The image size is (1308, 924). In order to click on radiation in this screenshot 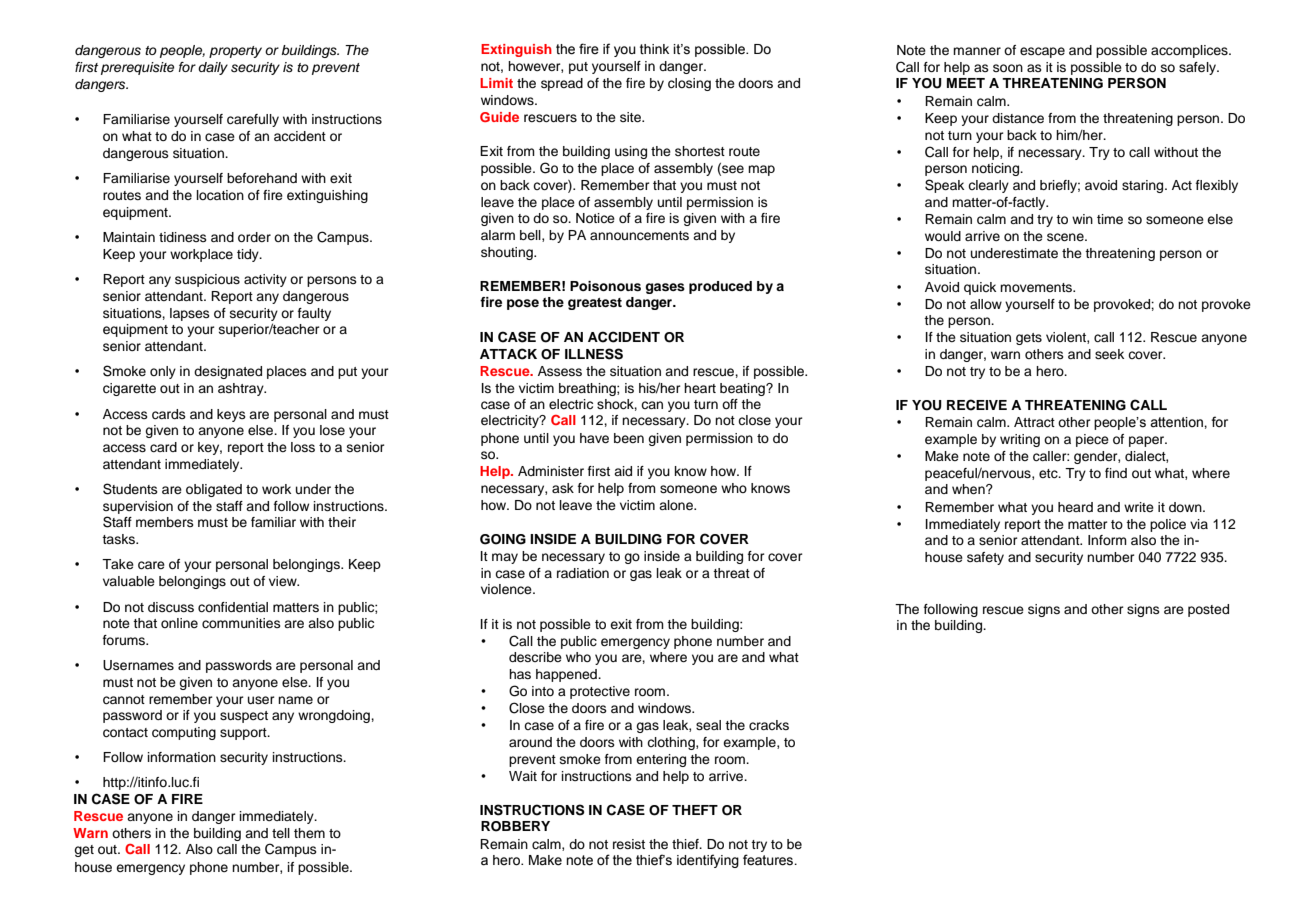, I will do `click(583, 573)`.
